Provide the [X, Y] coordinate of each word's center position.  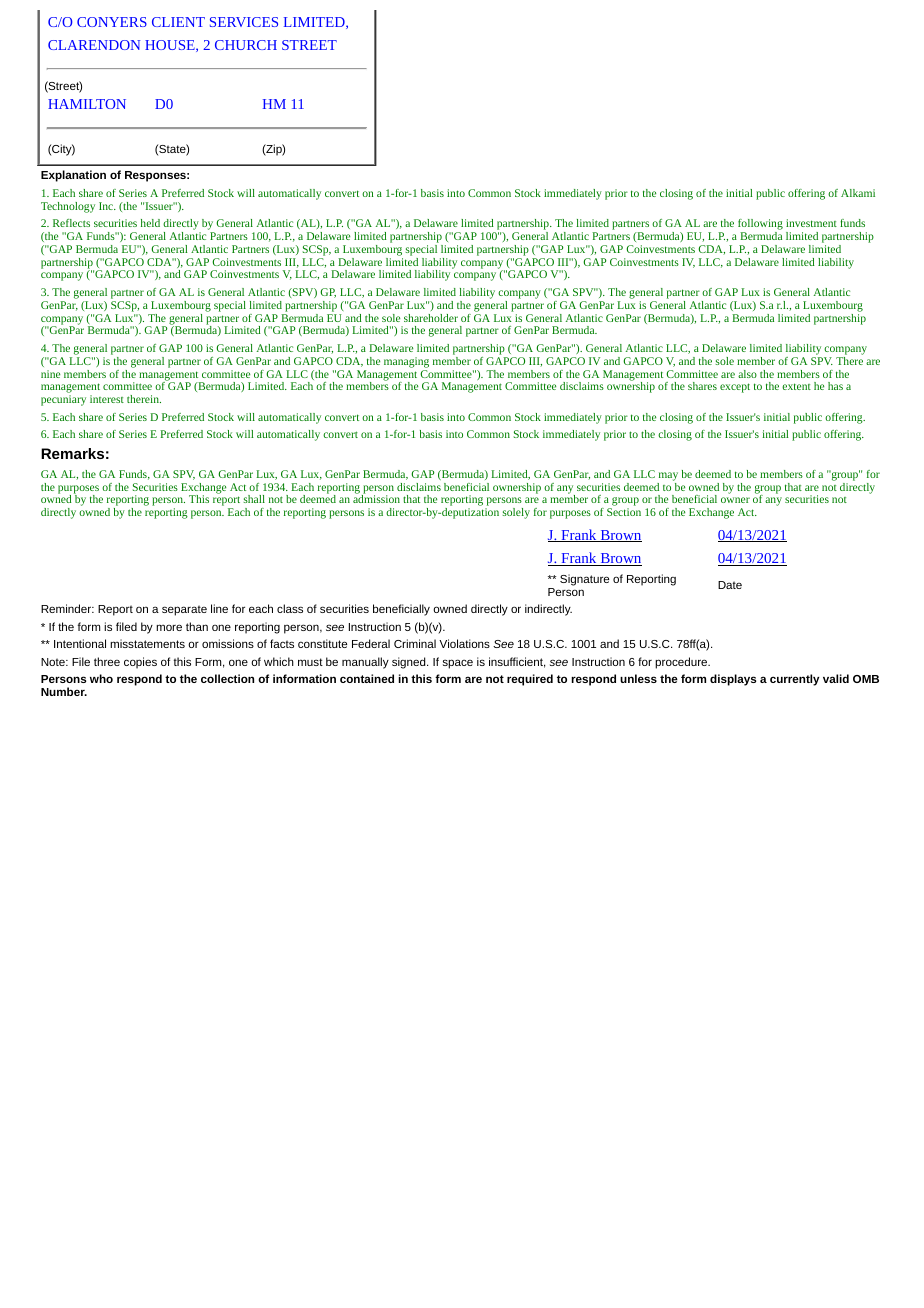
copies [140, 663]
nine [50, 374]
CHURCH [246, 45]
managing [406, 362]
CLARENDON [94, 45]
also [747, 374]
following [760, 226]
